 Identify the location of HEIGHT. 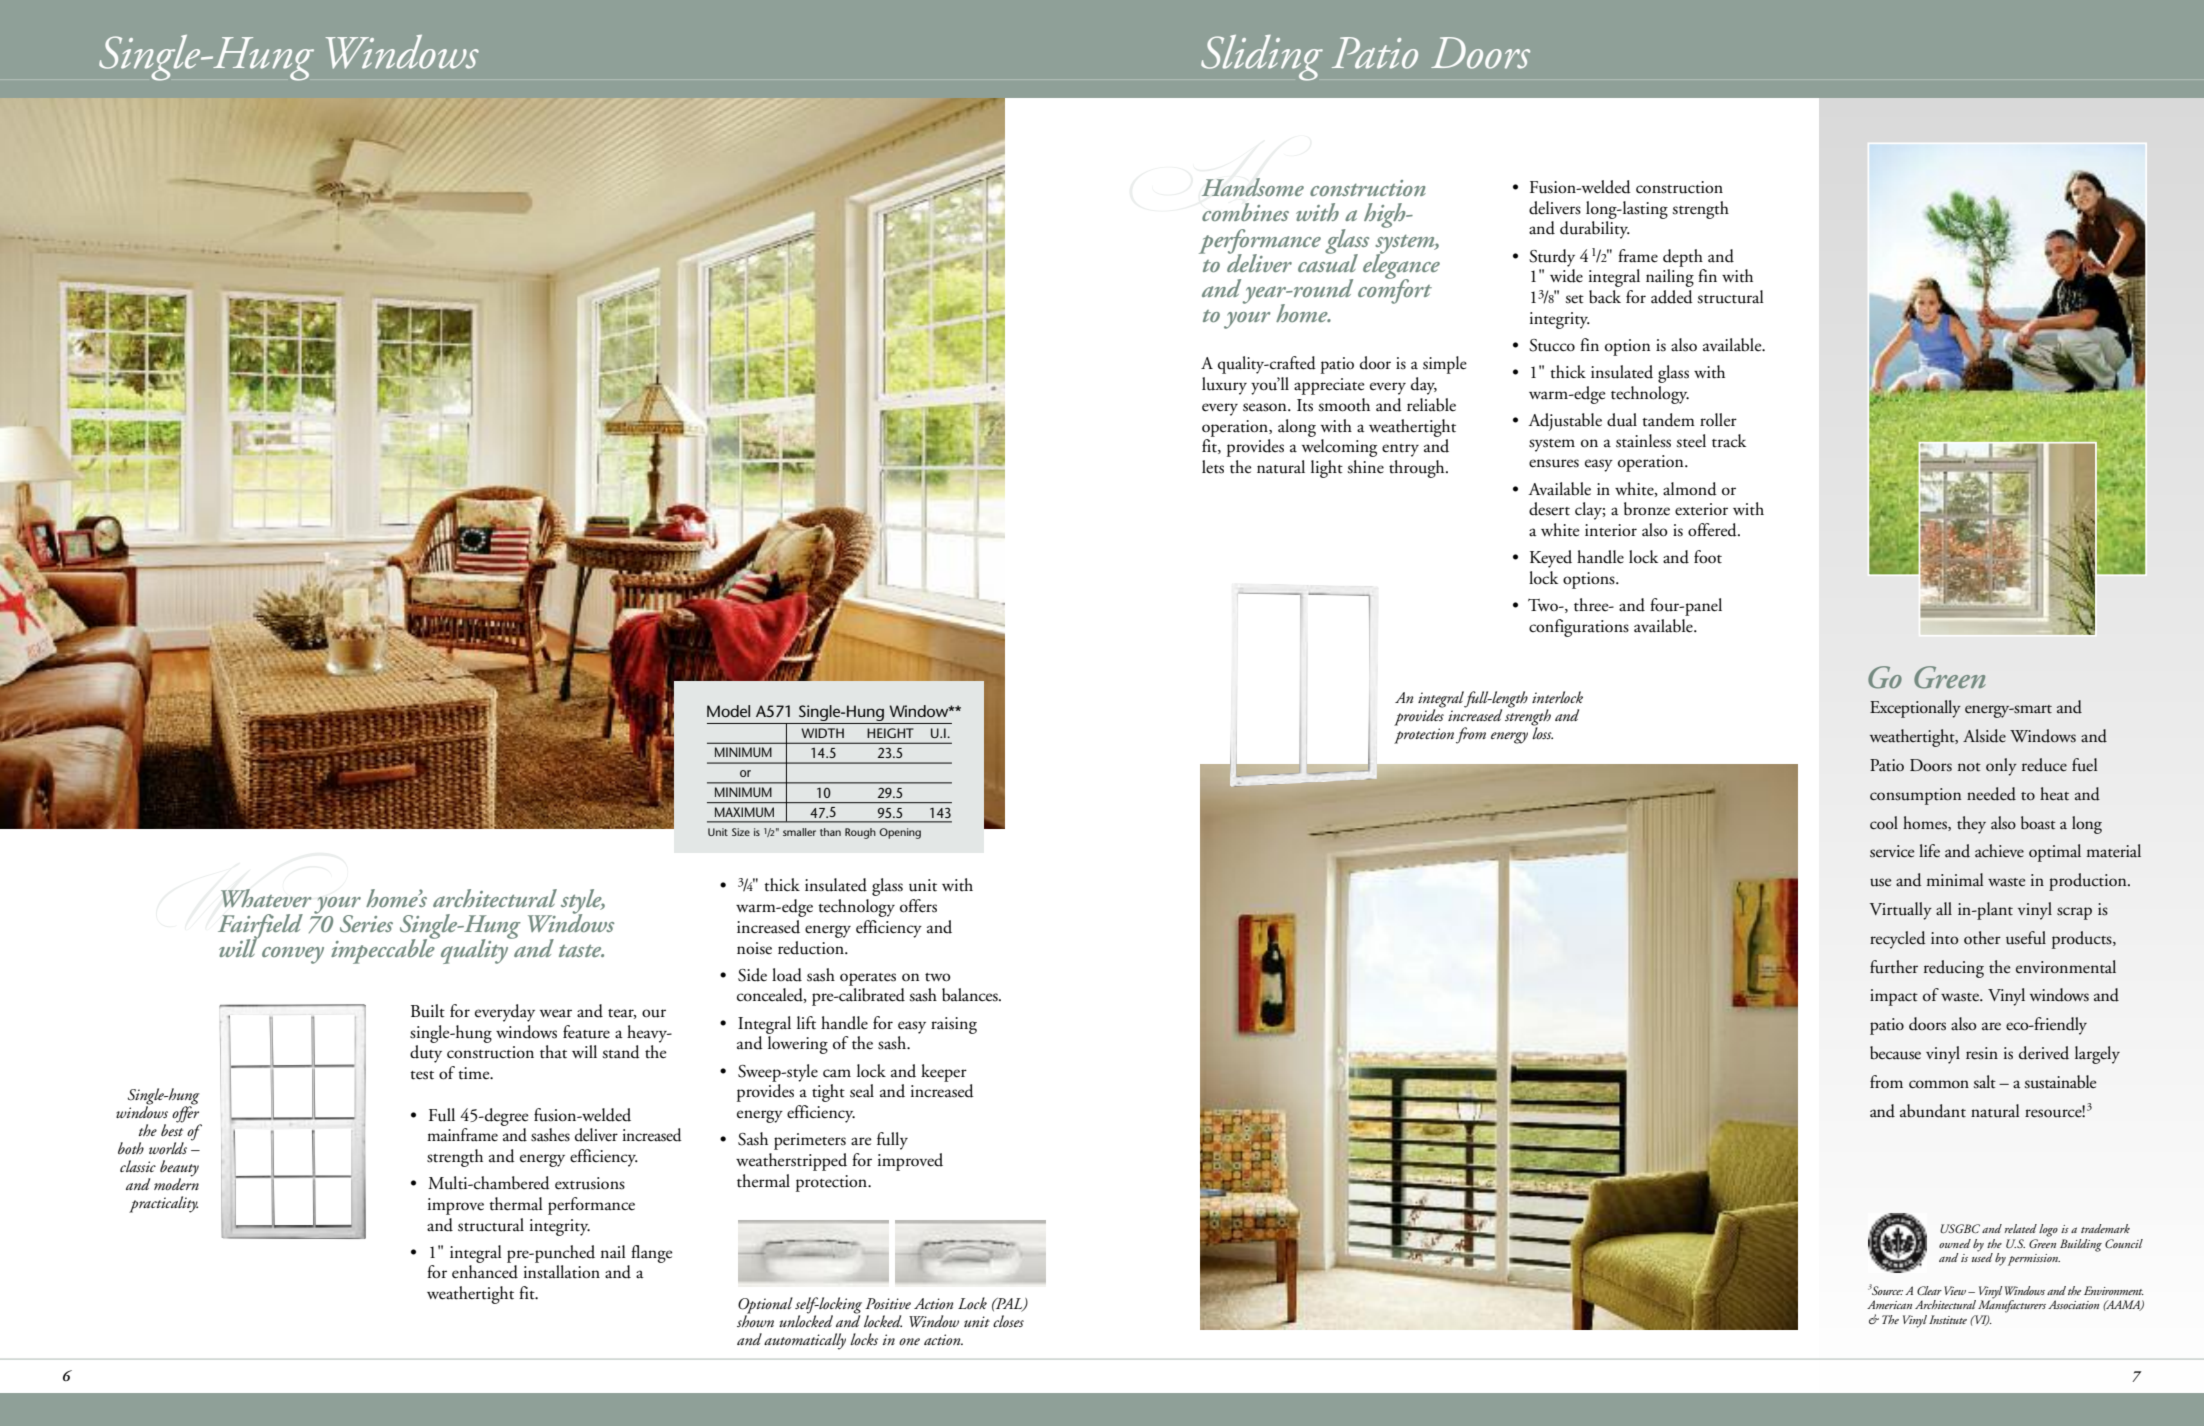
(890, 733).
